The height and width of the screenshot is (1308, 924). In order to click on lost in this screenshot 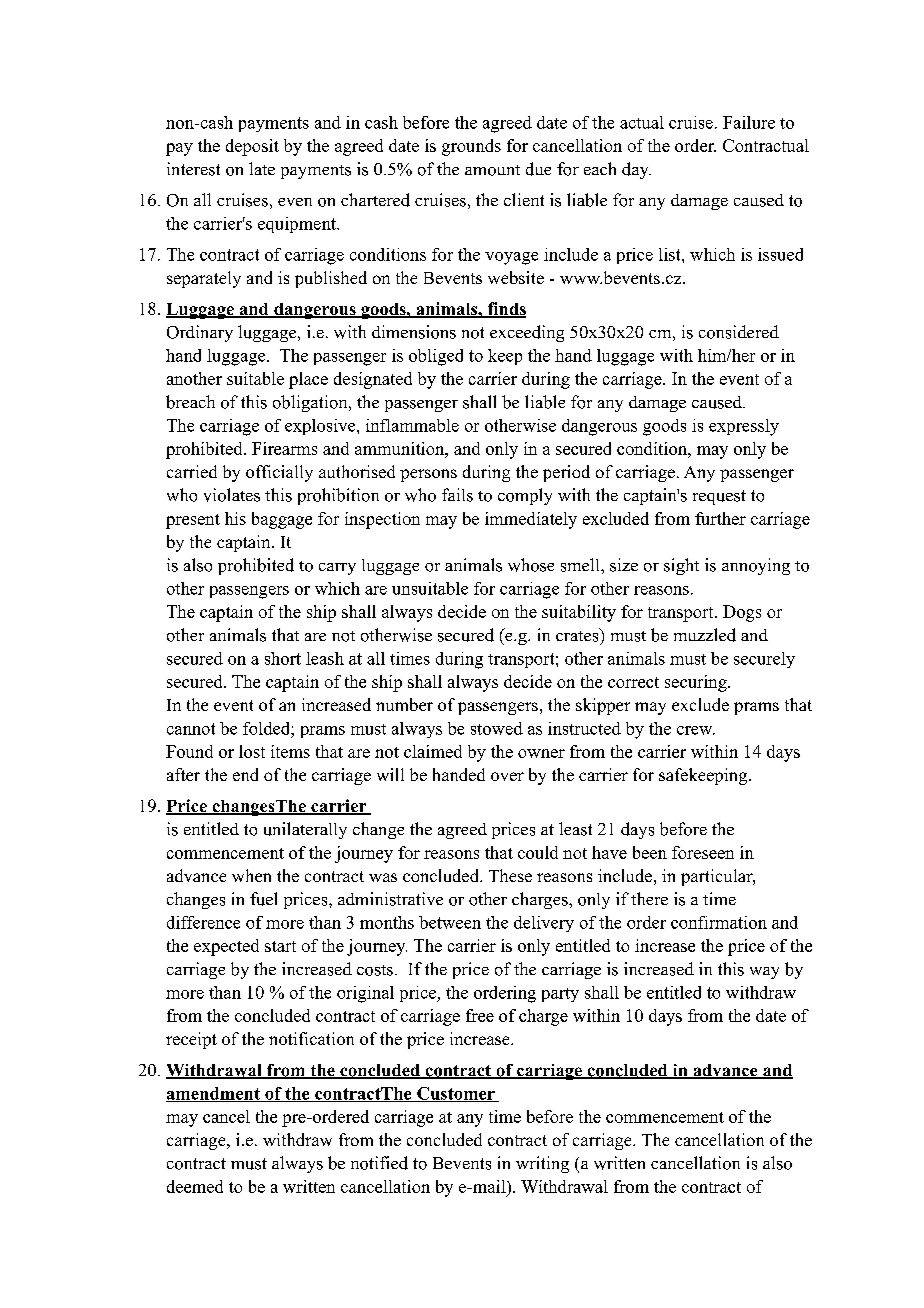, I will do `click(252, 751)`.
